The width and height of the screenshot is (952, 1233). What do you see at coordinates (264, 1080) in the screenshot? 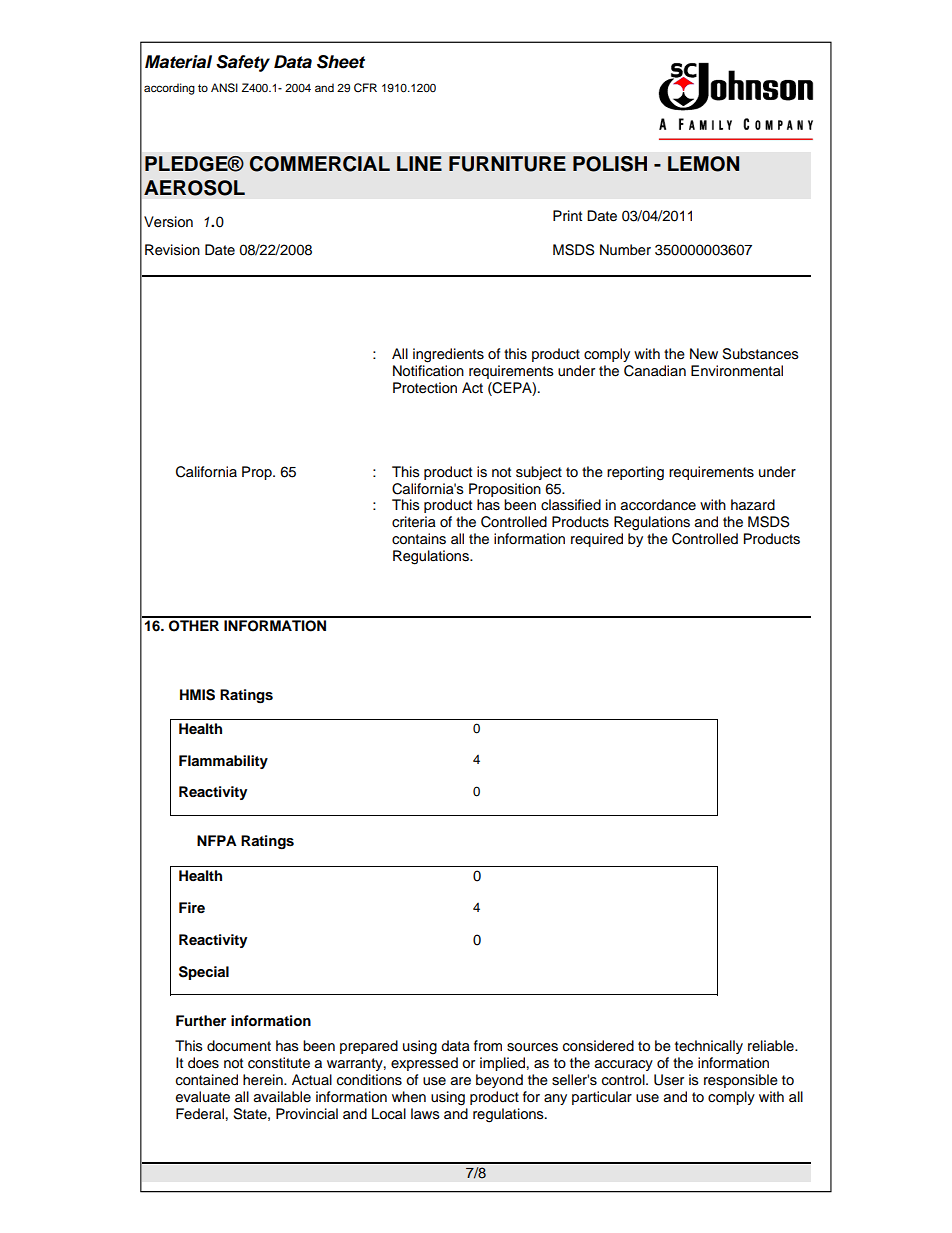
I see `herein` at bounding box center [264, 1080].
